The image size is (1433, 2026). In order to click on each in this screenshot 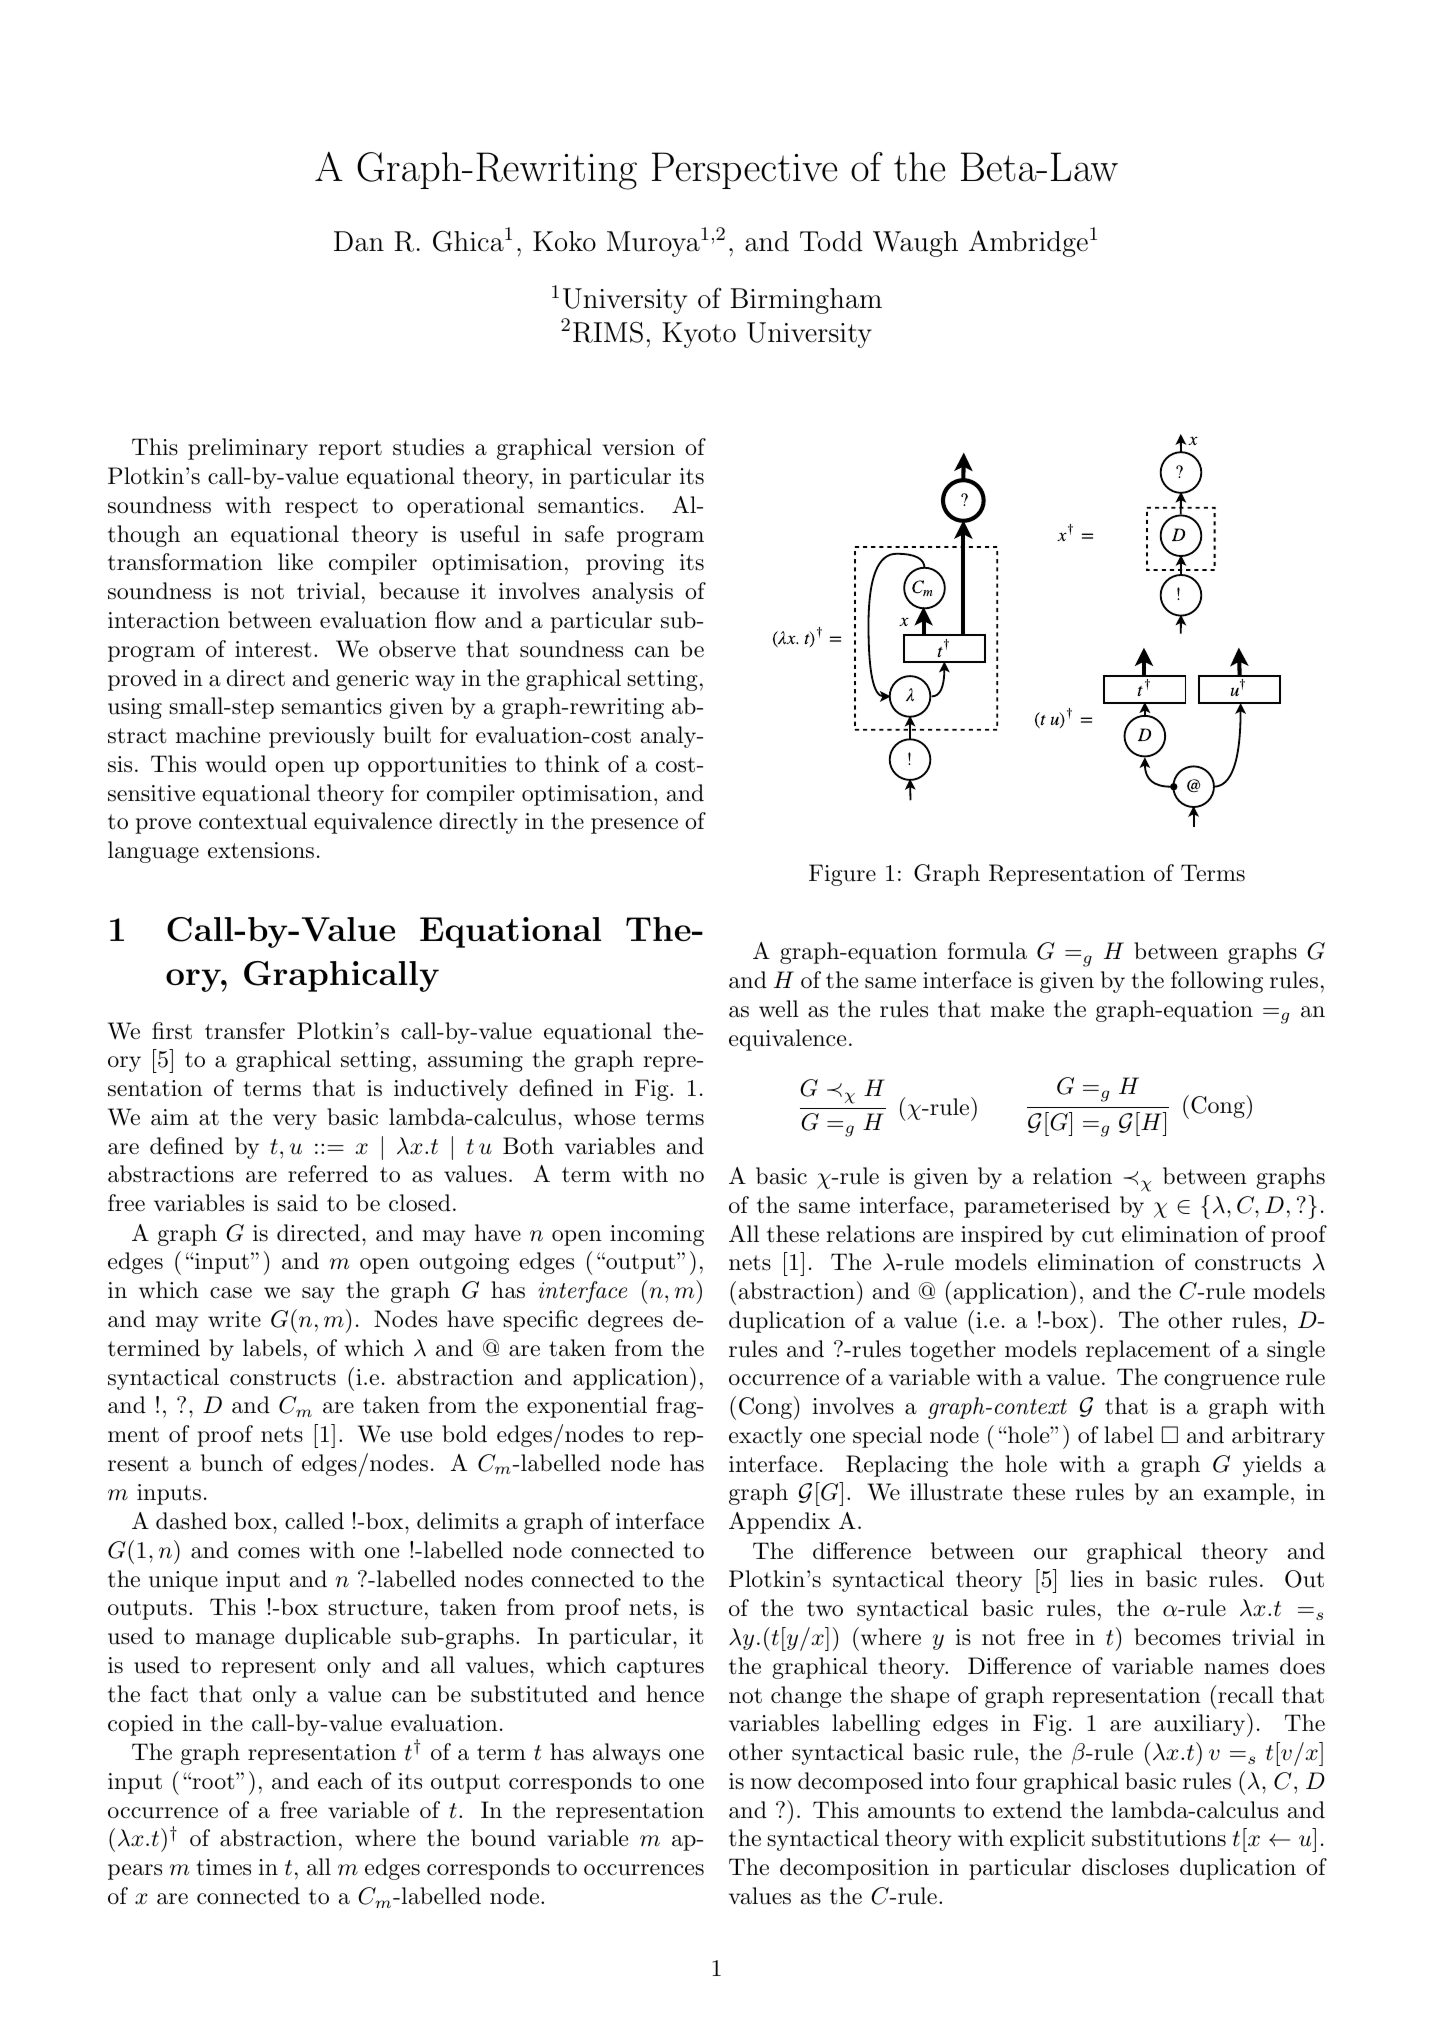, I will do `click(340, 1781)`.
